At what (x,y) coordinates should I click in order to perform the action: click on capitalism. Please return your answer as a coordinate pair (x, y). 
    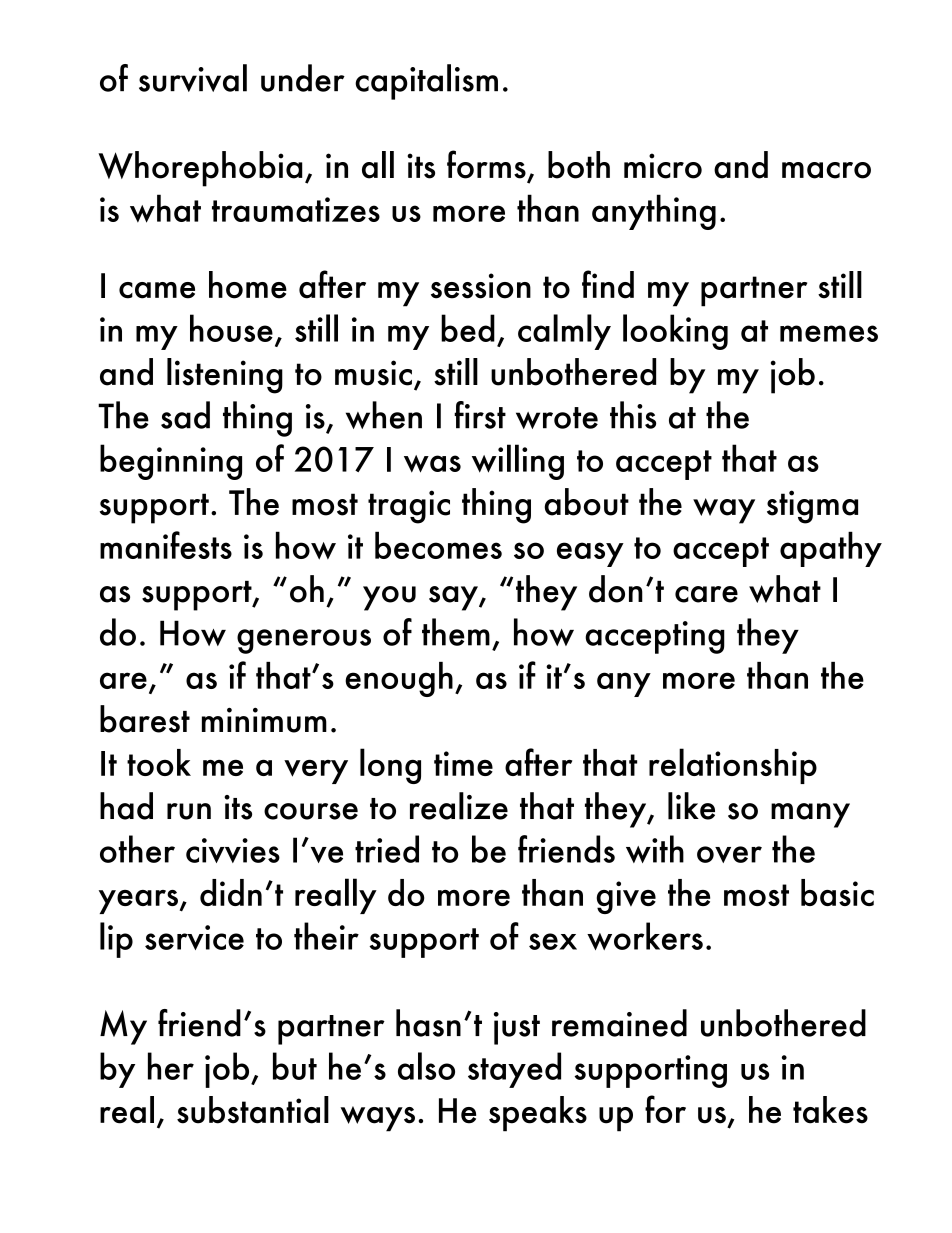
    Looking at the image, I should click on (426, 82).
